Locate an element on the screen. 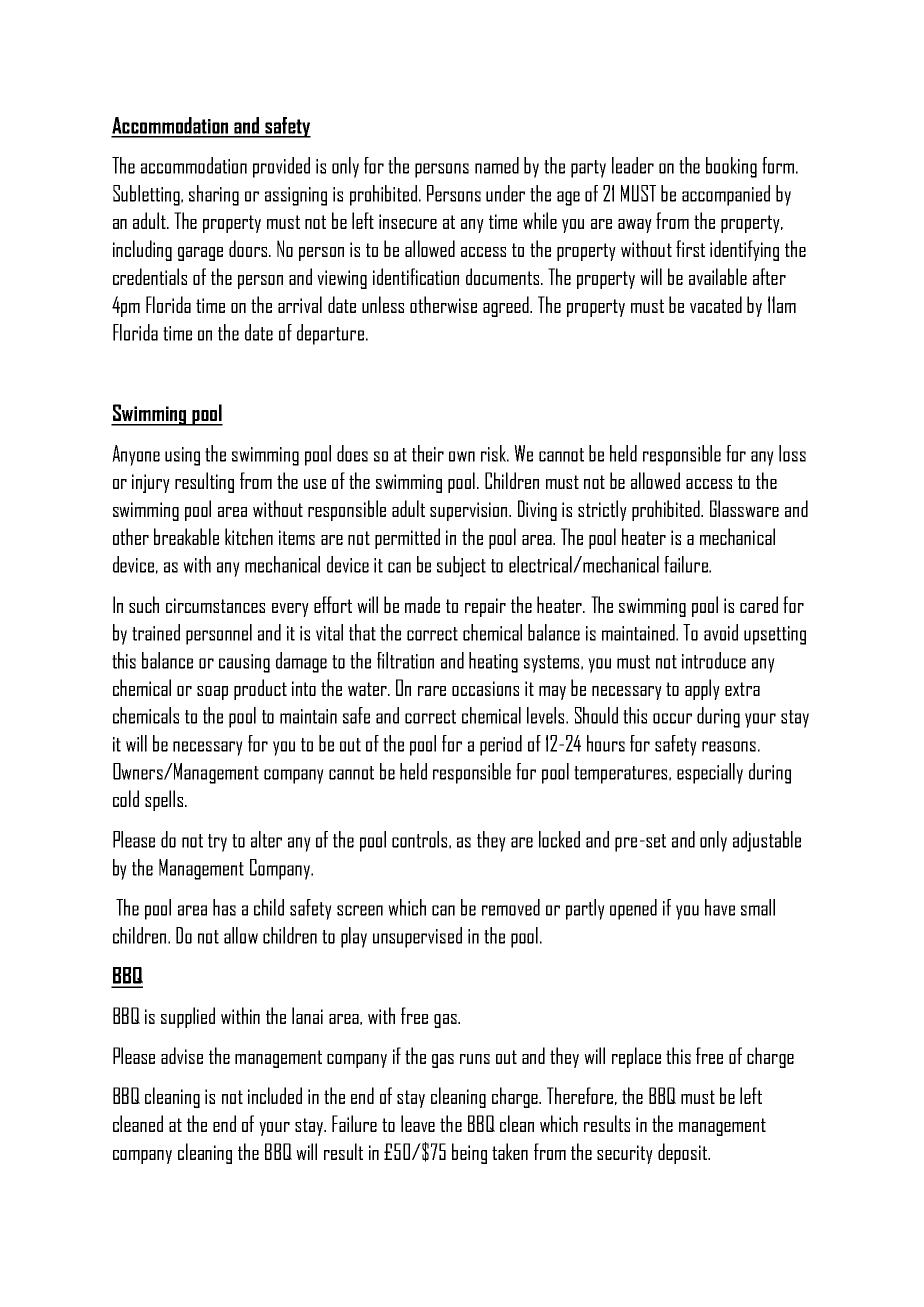  being is located at coordinates (469, 1153).
